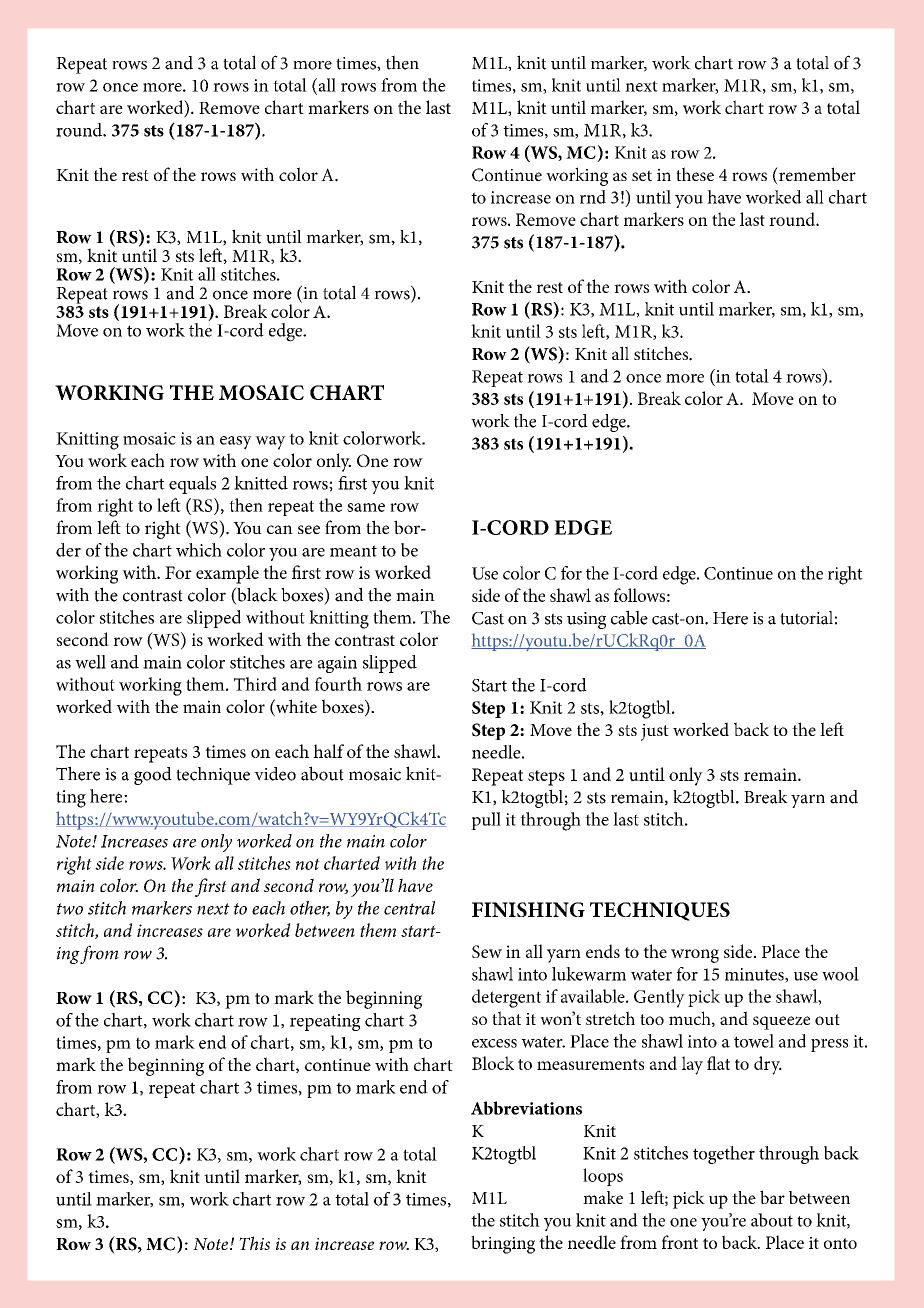 The width and height of the page is (924, 1308). I want to click on This, so click(254, 1243).
